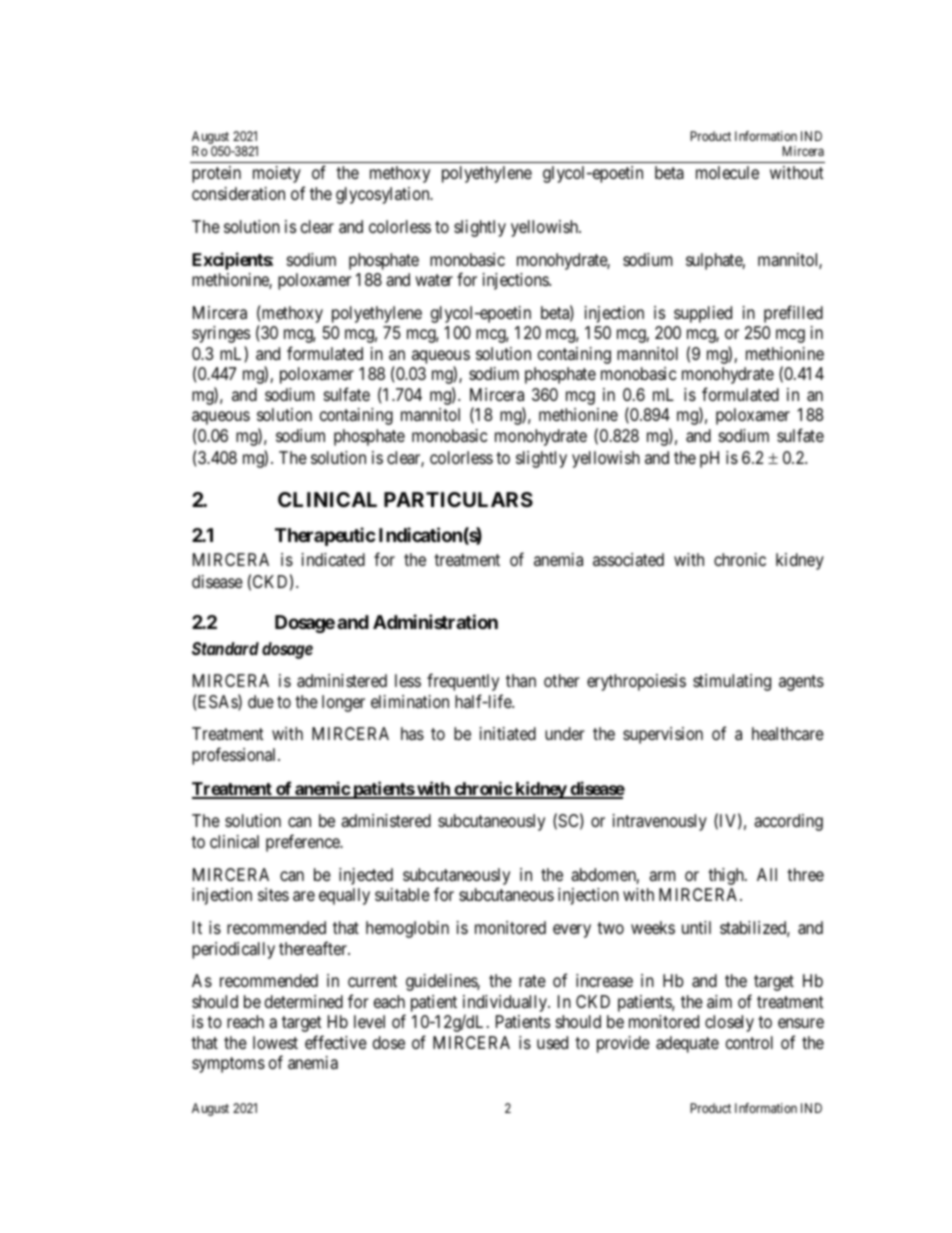  I want to click on initiated, so click(508, 733).
